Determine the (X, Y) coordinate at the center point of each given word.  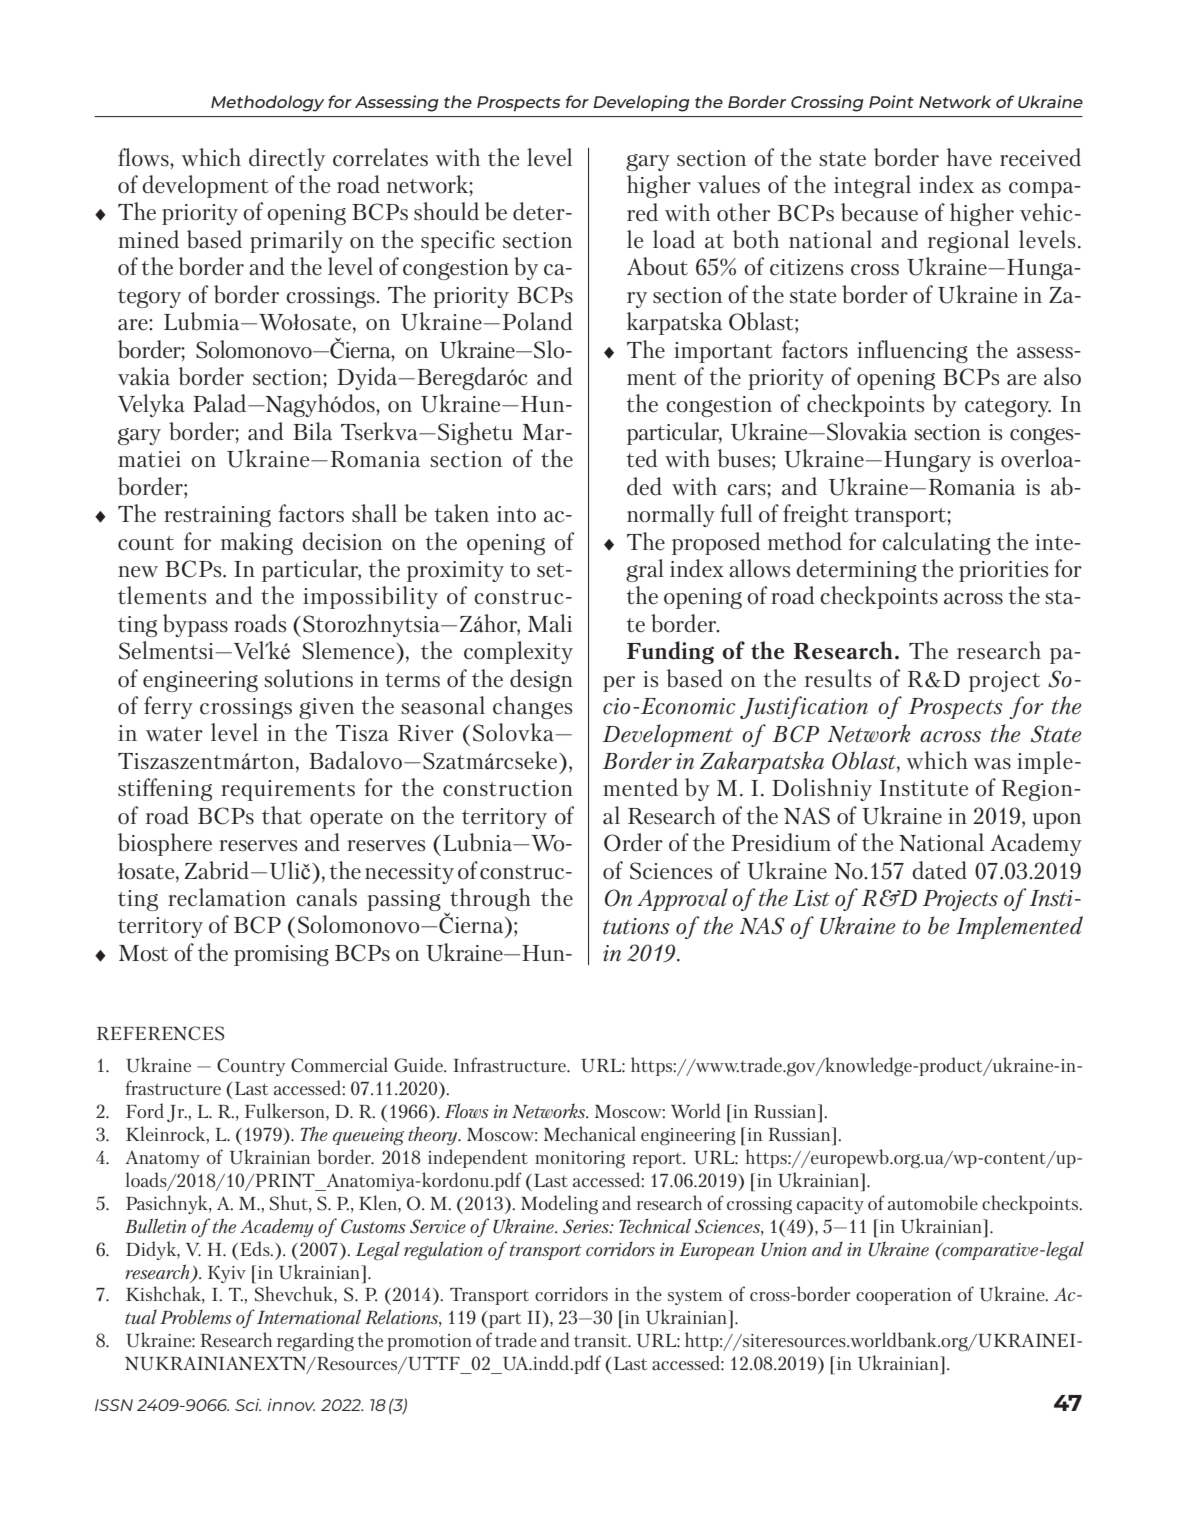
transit (602, 1340)
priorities (1003, 571)
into (516, 514)
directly (287, 159)
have (969, 157)
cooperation (903, 1296)
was (992, 764)
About (657, 266)
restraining (217, 516)
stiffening (165, 789)
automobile (933, 1202)
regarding (315, 1341)
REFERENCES (160, 1033)
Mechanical (590, 1133)
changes (532, 707)
